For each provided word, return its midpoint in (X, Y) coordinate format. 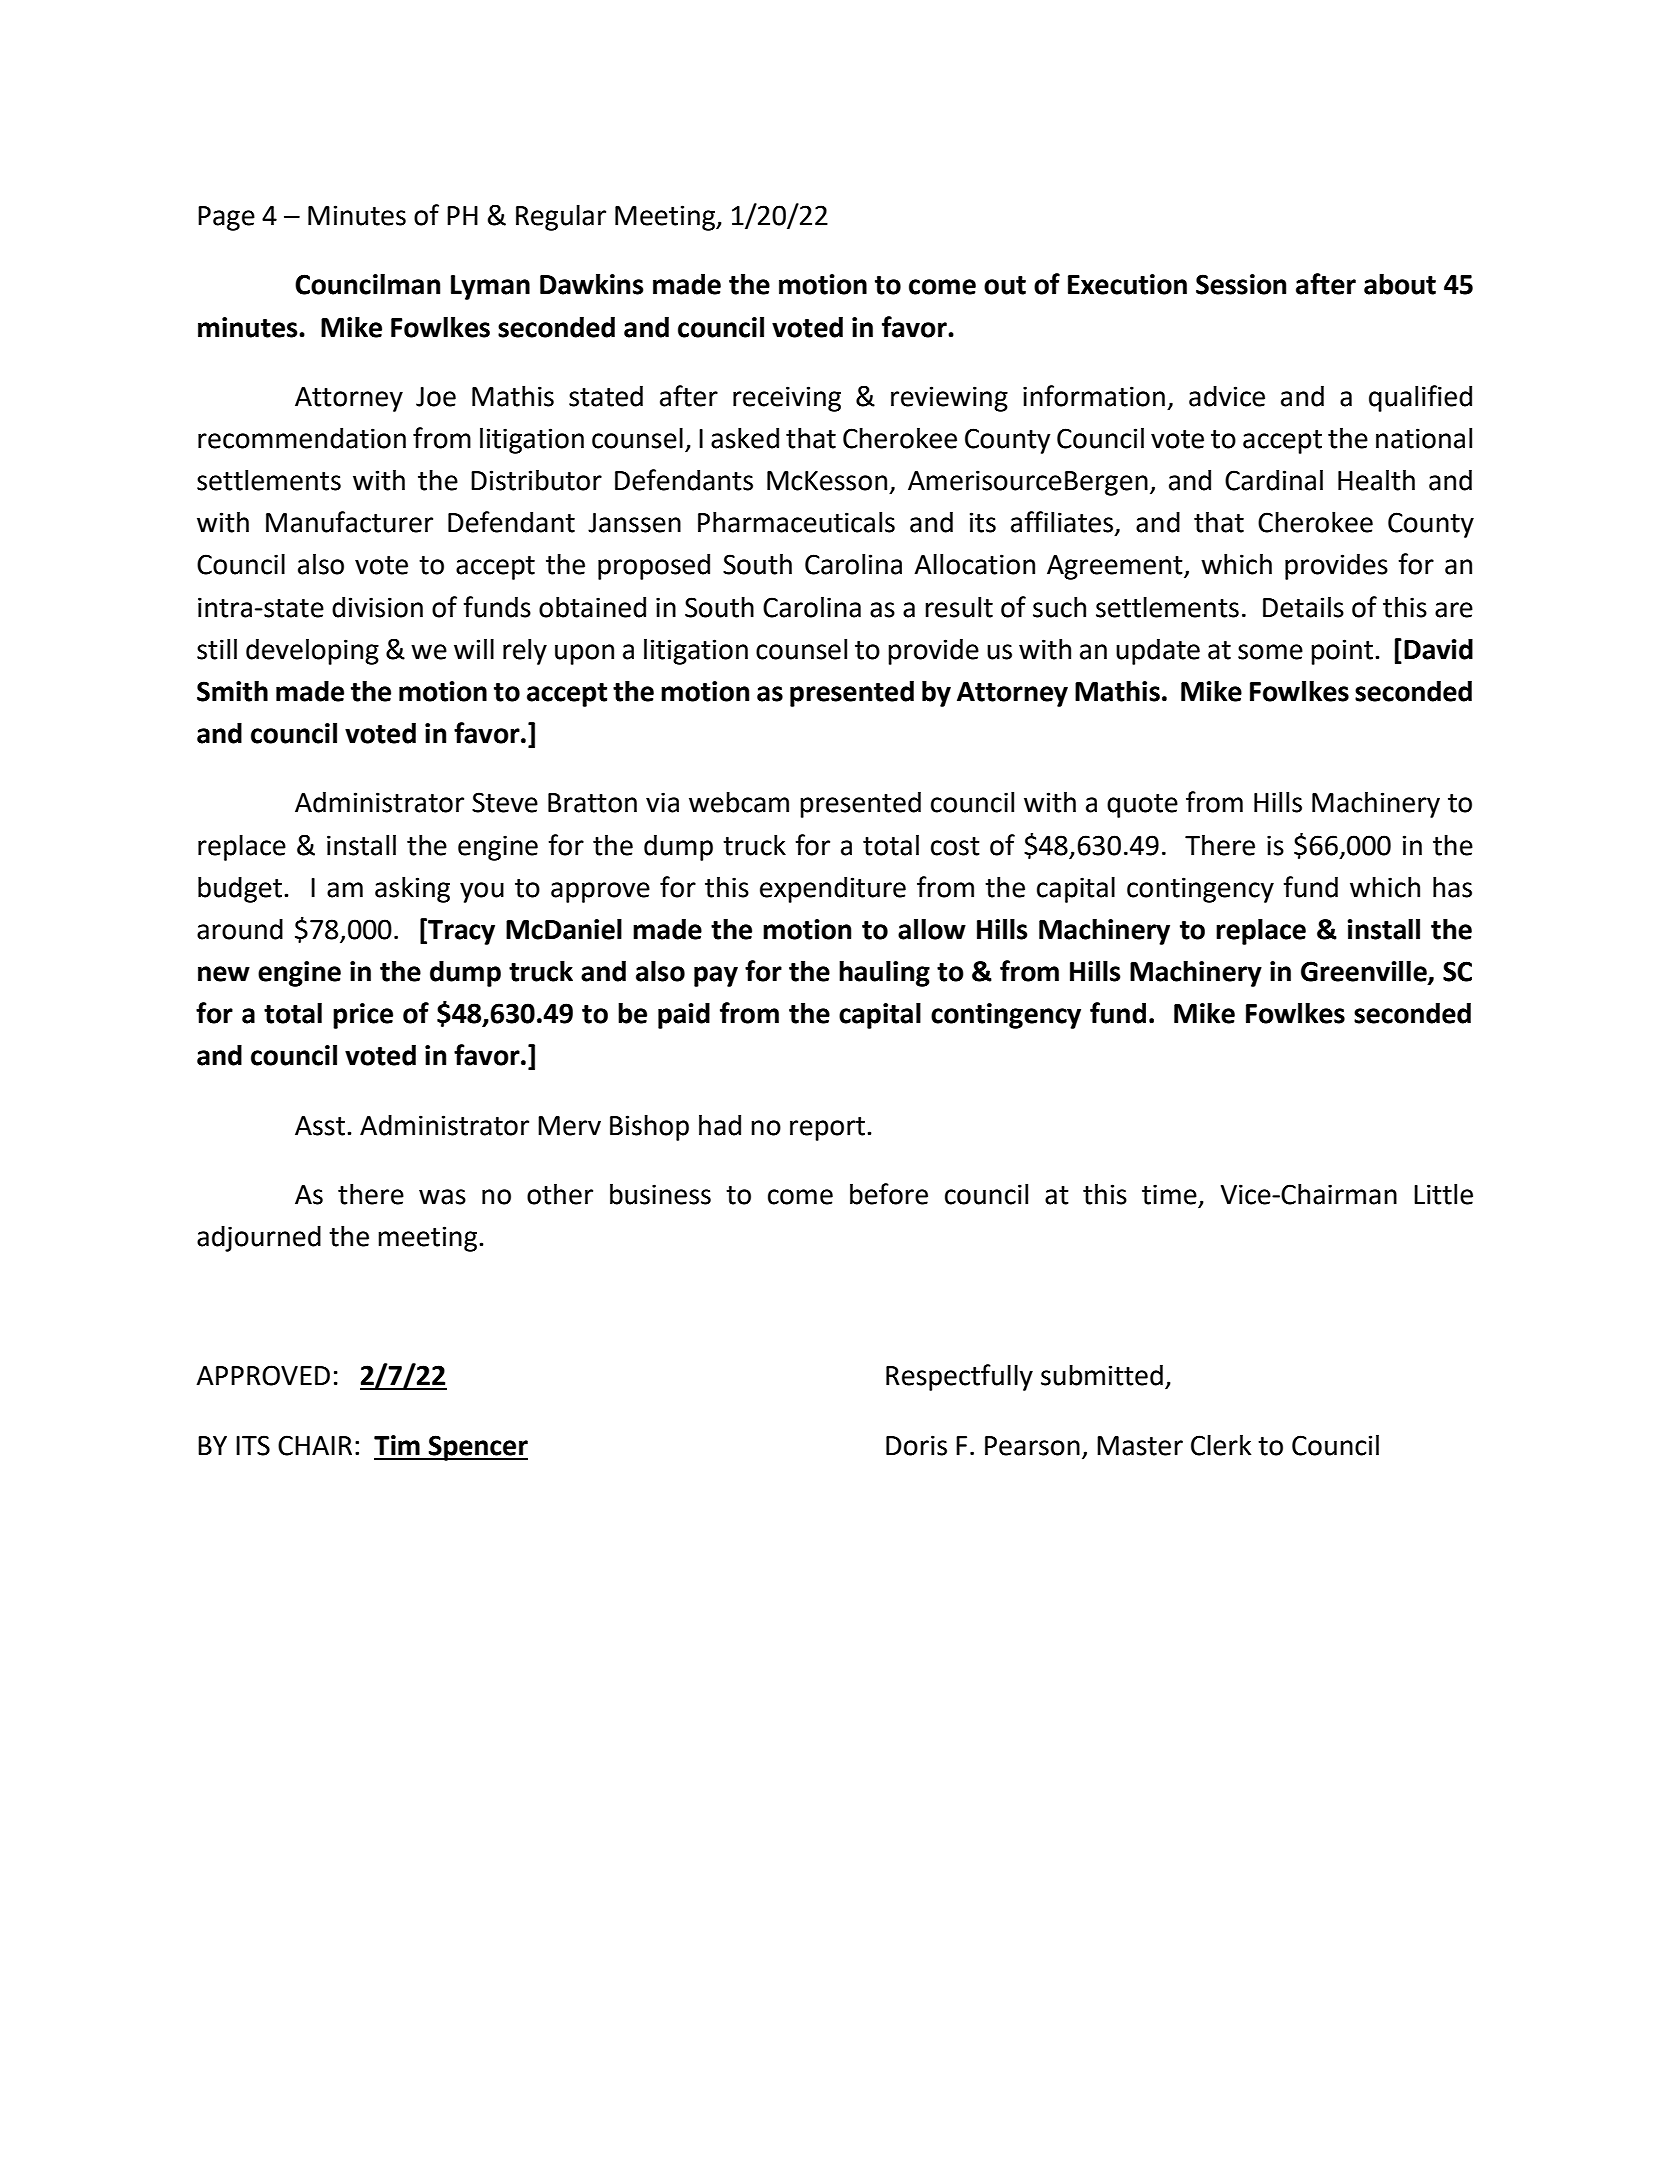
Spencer (477, 1448)
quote (1142, 806)
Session (1241, 284)
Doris (916, 1445)
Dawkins (591, 284)
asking (412, 889)
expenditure (833, 889)
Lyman (490, 287)
